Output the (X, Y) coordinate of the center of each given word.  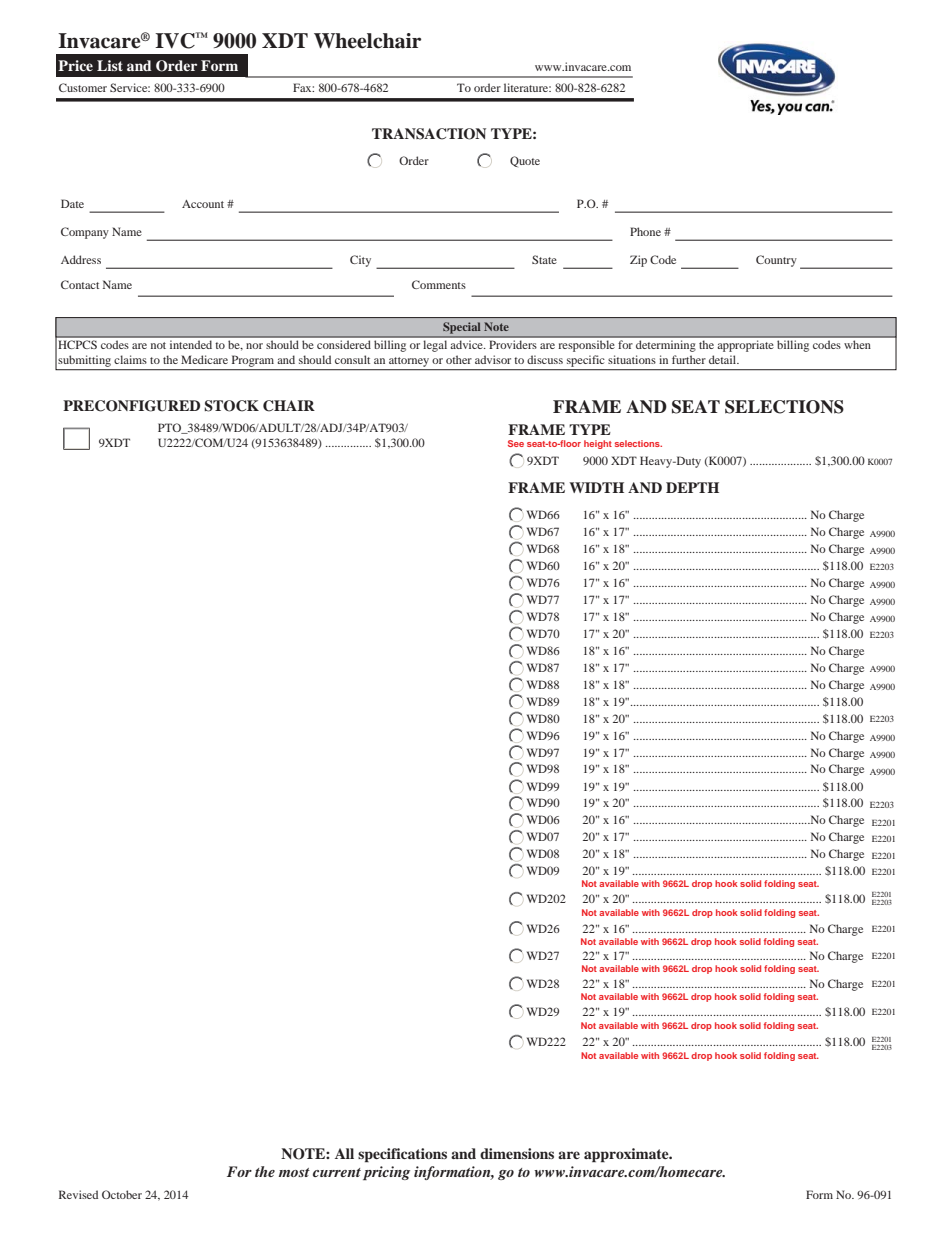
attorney (409, 363)
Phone (645, 231)
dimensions (517, 1153)
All (344, 1153)
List (110, 65)
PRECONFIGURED (131, 406)
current (337, 1172)
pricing (386, 1173)
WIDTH (596, 487)
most (294, 1172)
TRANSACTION (429, 134)
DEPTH (692, 487)
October (122, 1194)
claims (130, 359)
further (689, 359)
